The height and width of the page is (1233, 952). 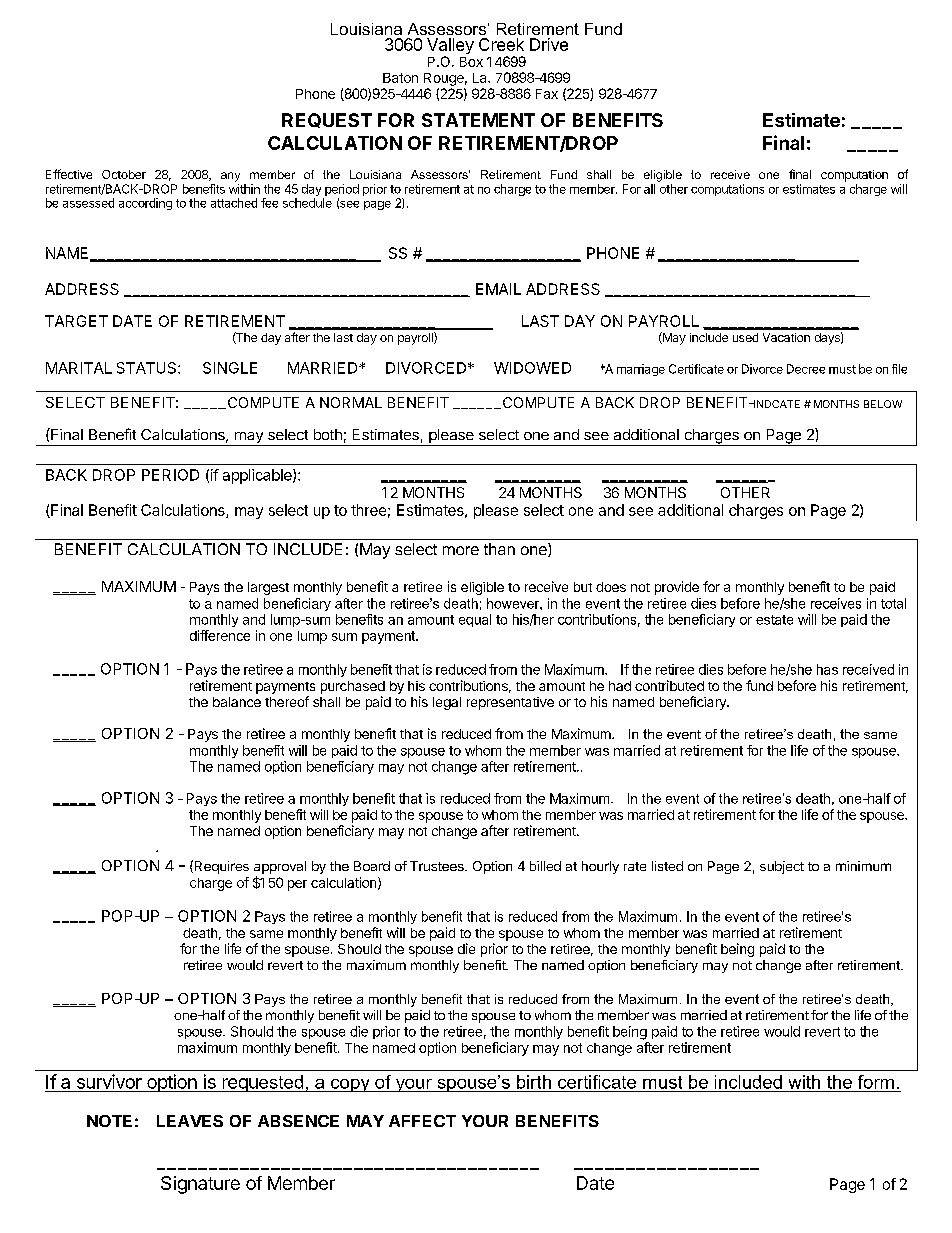 I want to click on Box, so click(x=471, y=62).
